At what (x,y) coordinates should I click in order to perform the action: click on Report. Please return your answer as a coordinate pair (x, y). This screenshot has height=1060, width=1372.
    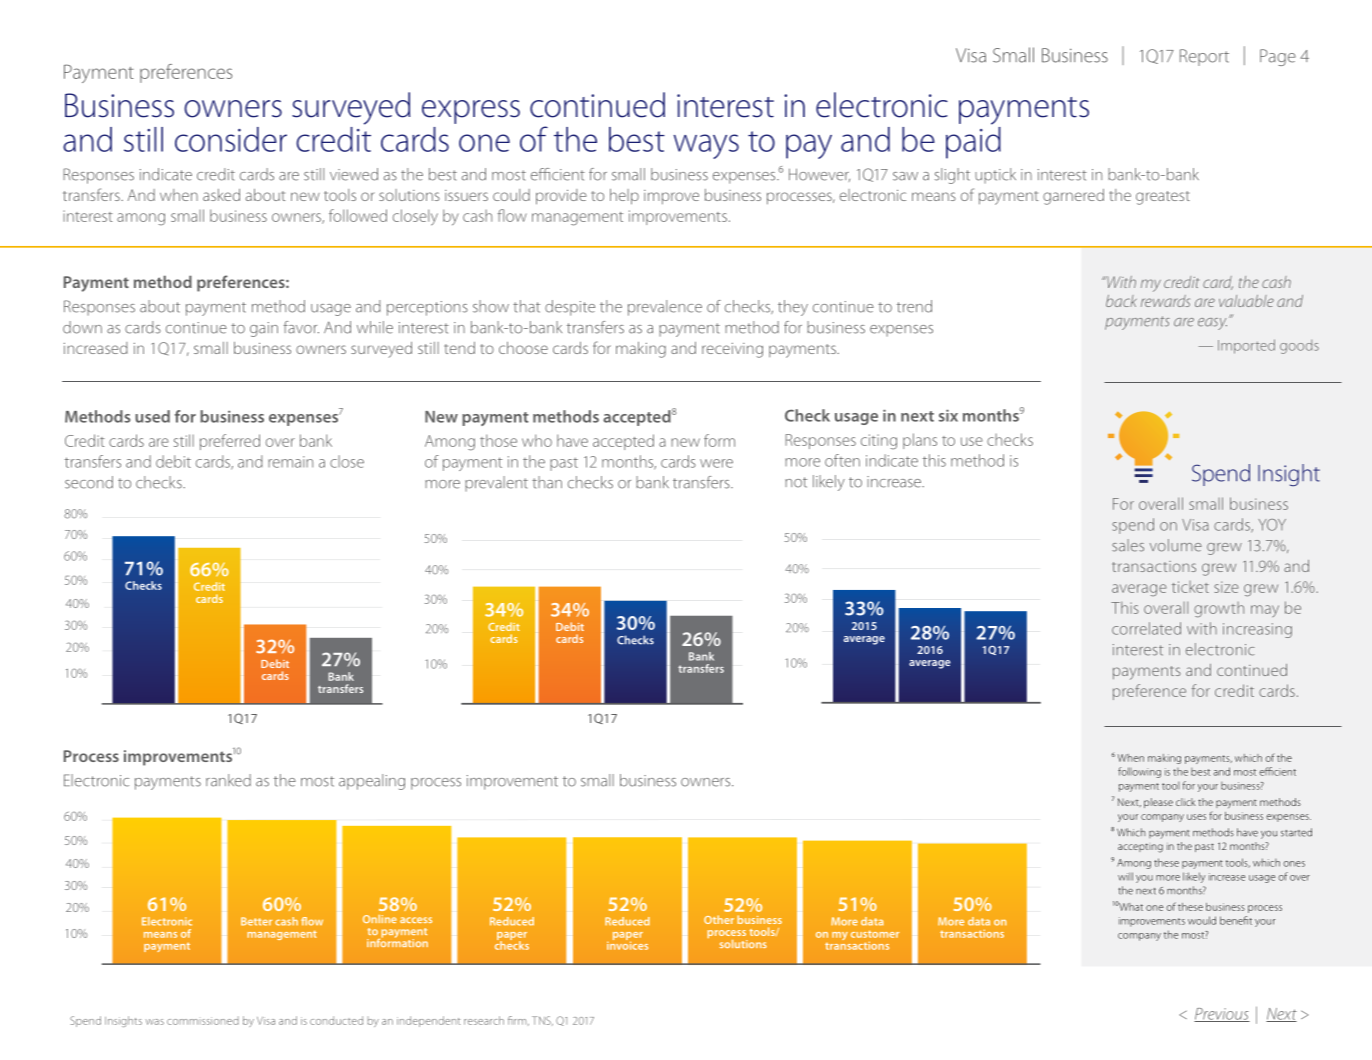
    Looking at the image, I should click on (1204, 57).
